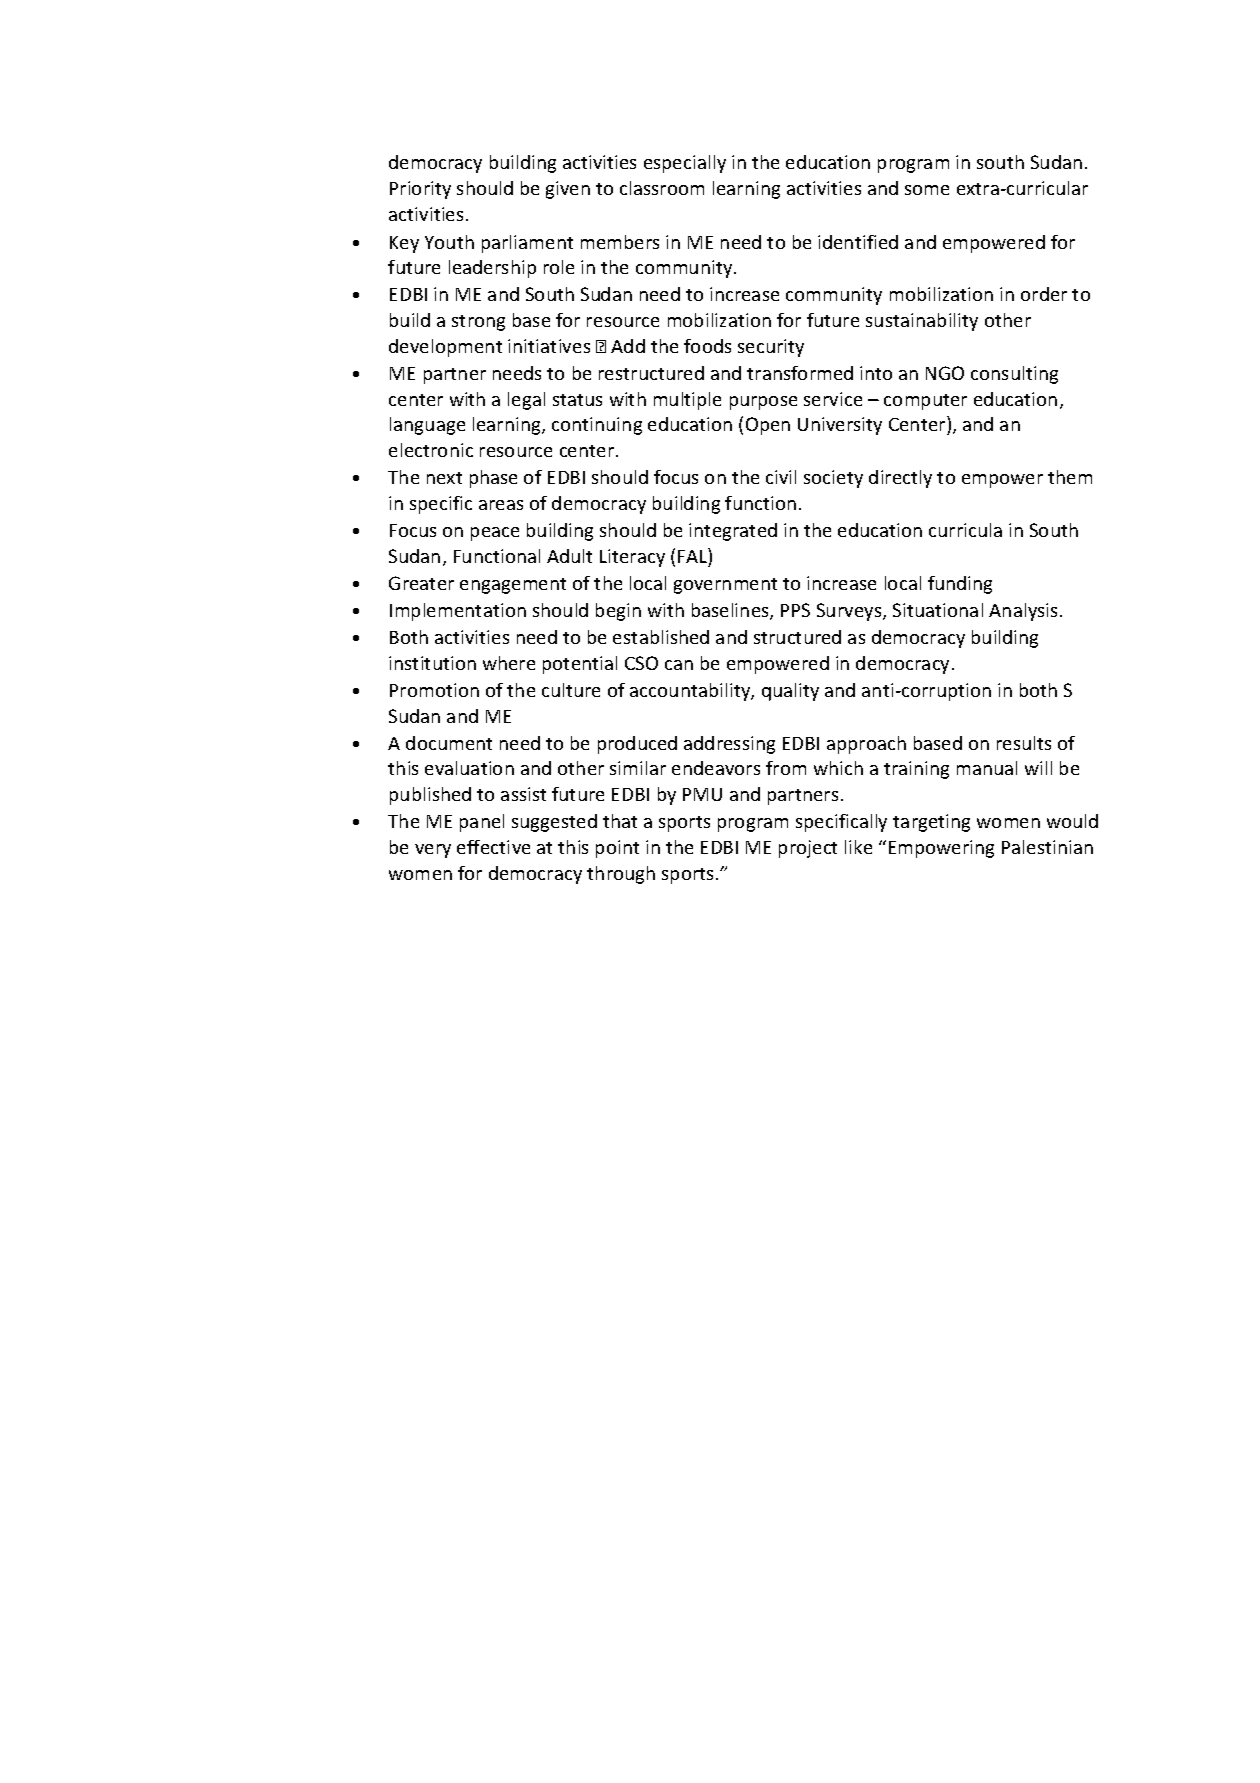  Describe the element at coordinates (927, 190) in the image. I see `some` at that location.
